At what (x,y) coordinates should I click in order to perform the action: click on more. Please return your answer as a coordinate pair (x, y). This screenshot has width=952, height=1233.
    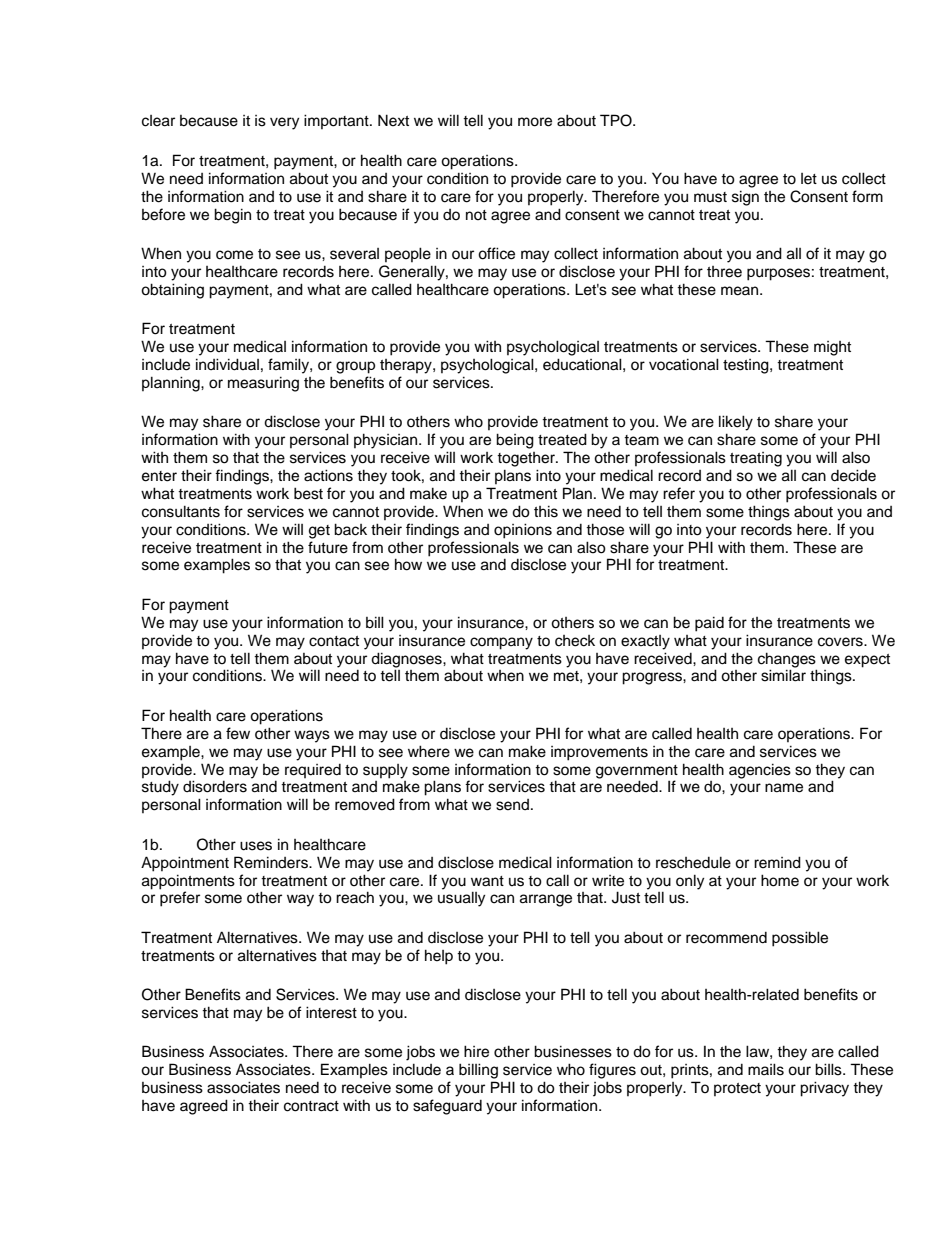
    Looking at the image, I should click on (535, 122).
